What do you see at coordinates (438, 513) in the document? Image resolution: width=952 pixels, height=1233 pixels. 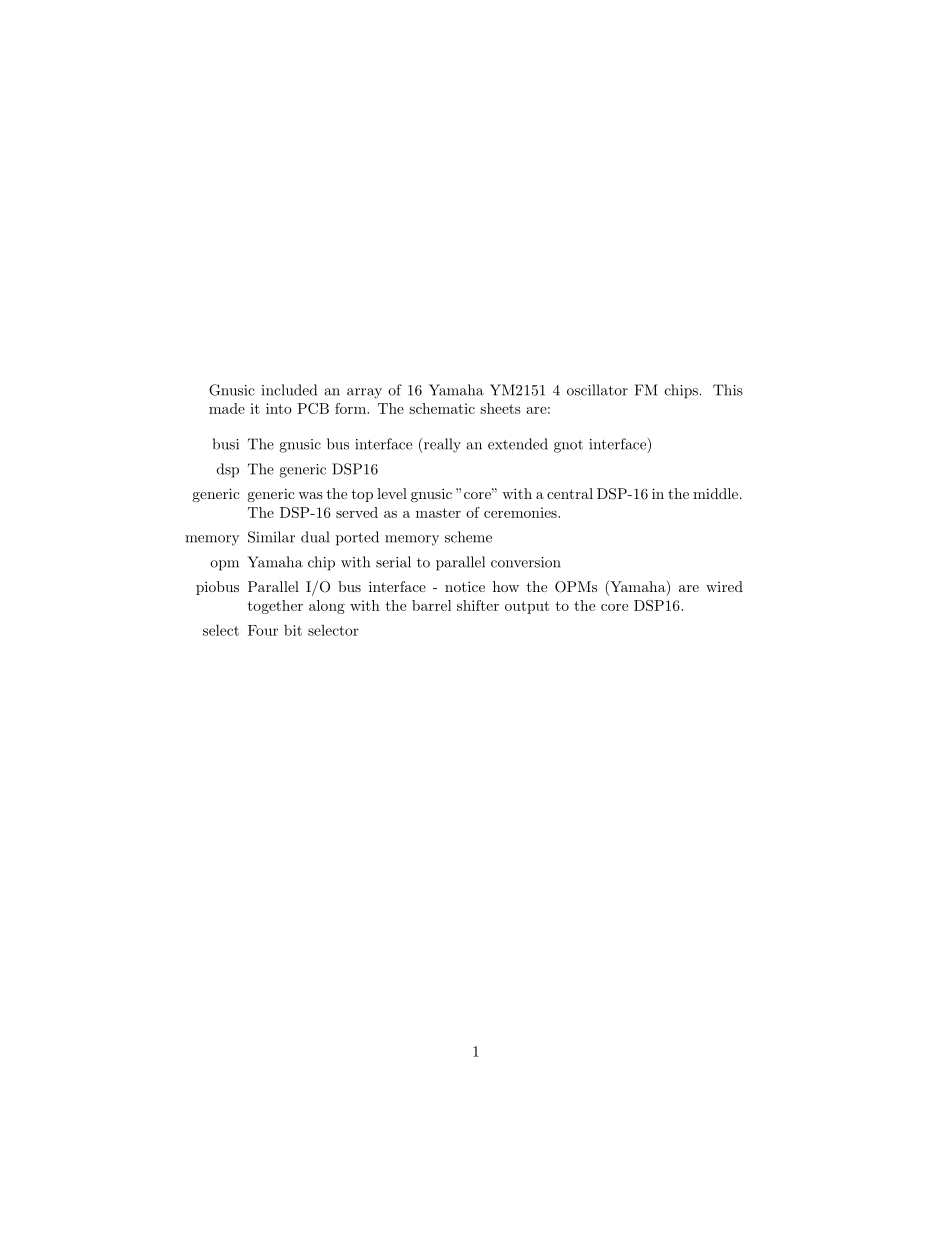 I see `master` at bounding box center [438, 513].
